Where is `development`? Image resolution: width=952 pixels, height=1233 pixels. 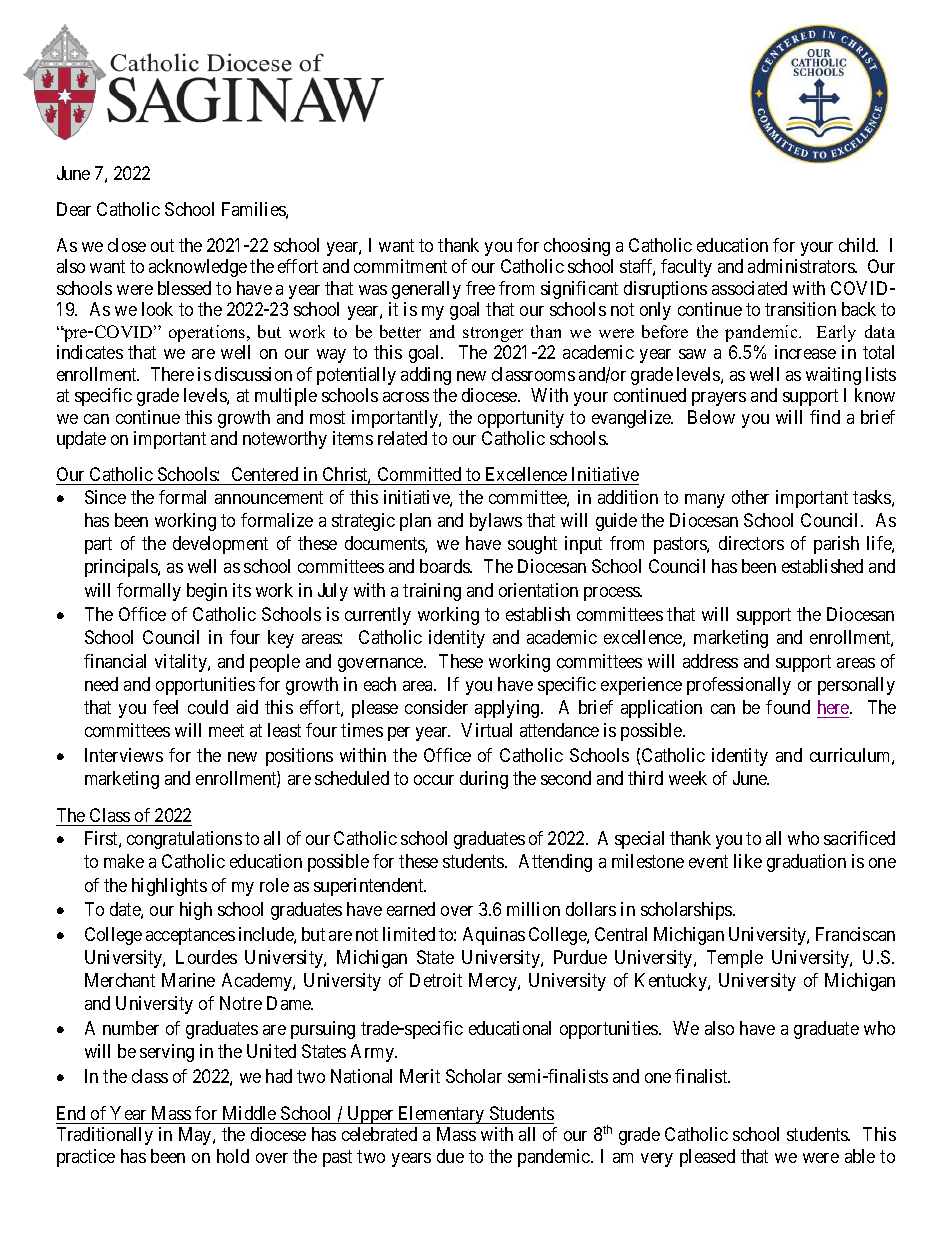 development is located at coordinates (220, 545).
